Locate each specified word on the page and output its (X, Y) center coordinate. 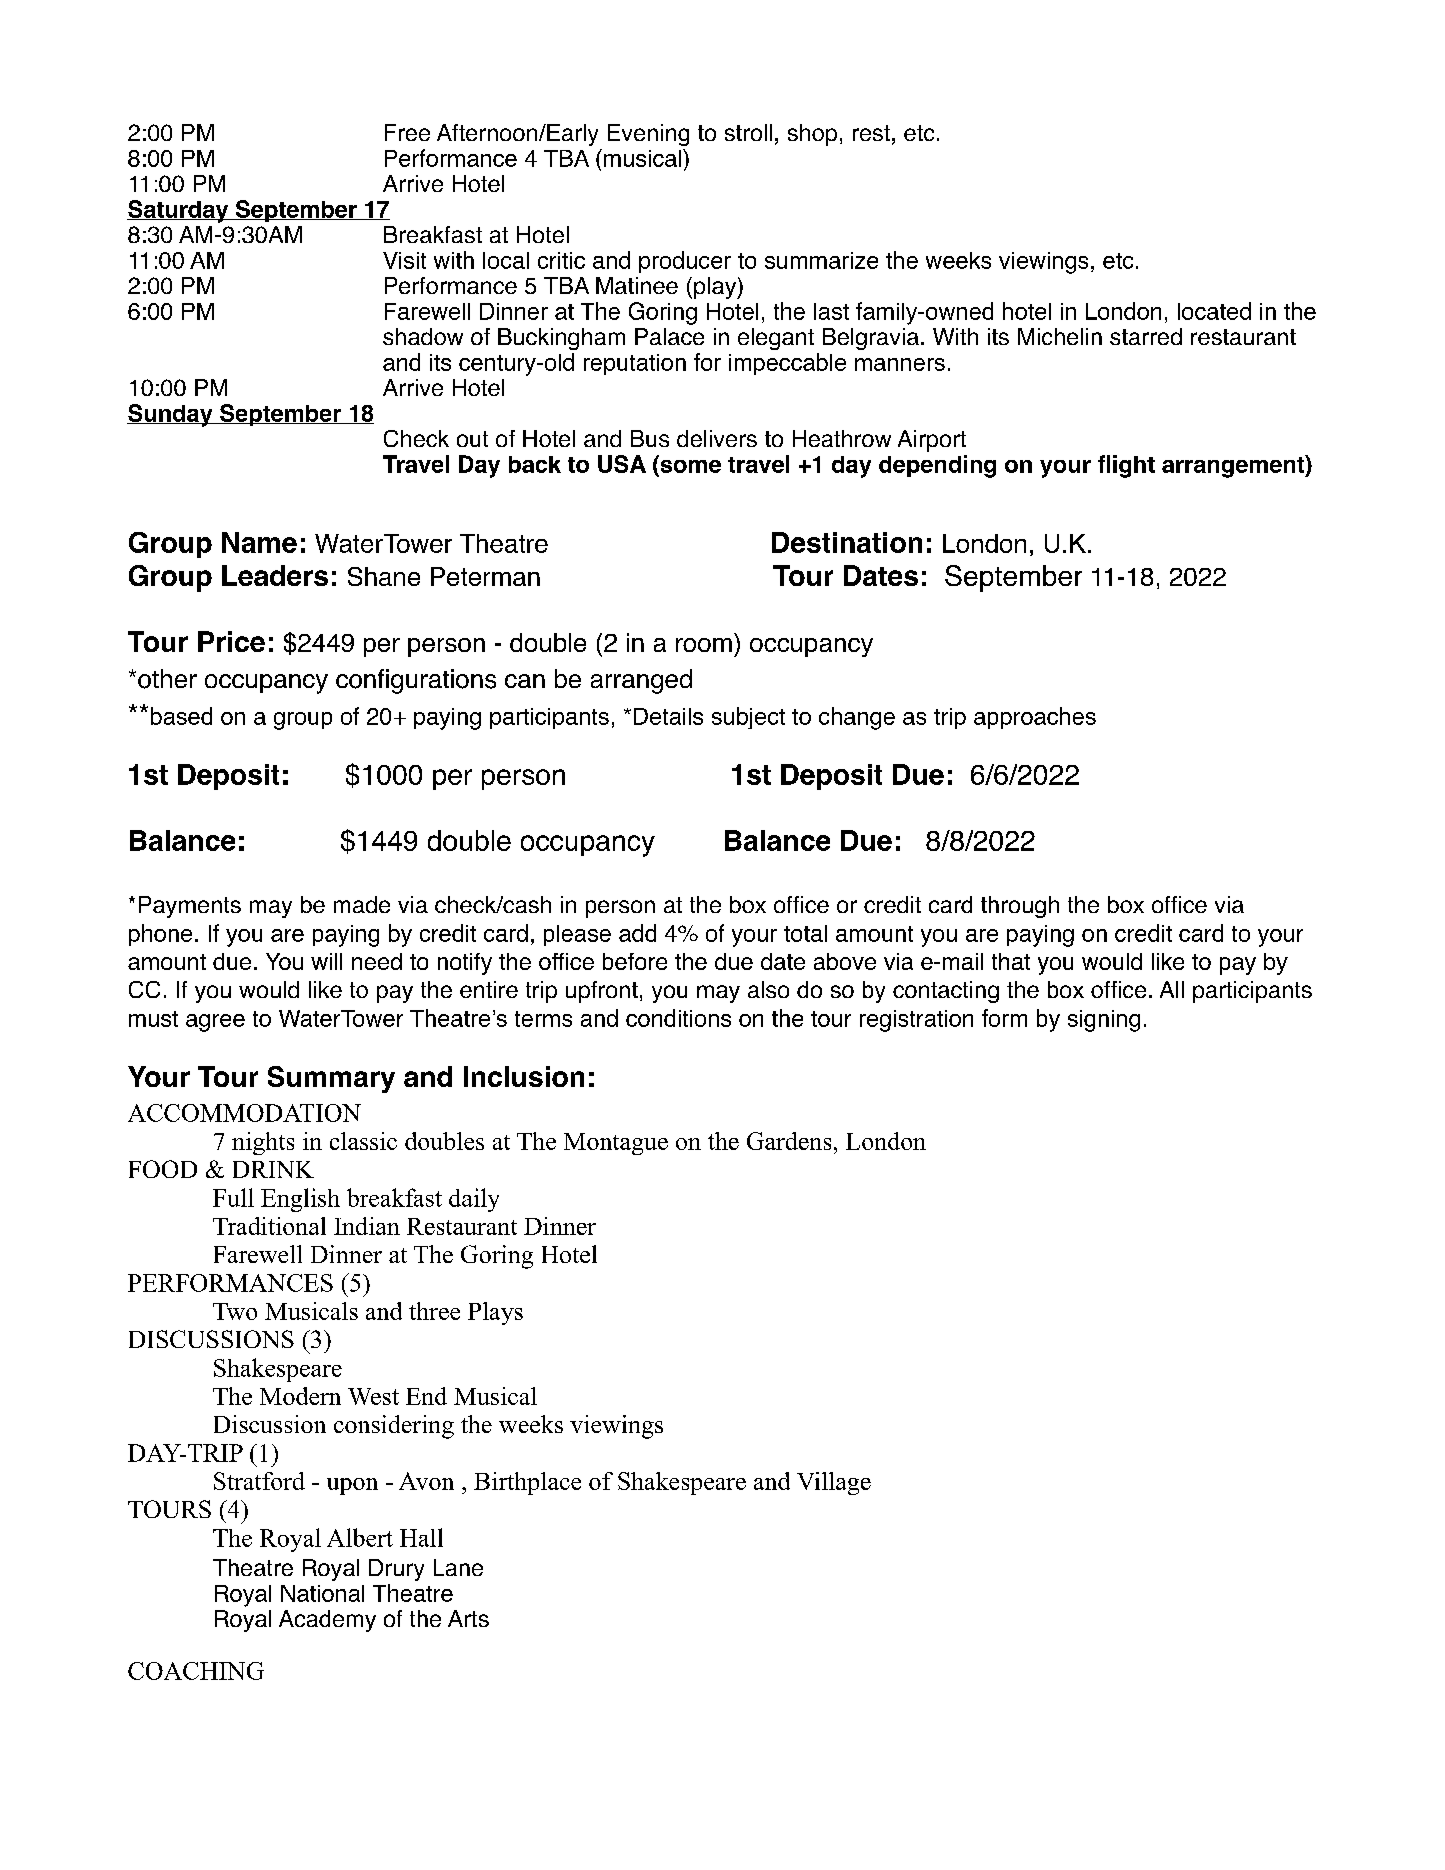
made (362, 904)
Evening (648, 135)
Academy (327, 1621)
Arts (468, 1618)
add (637, 933)
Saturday (179, 211)
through (1020, 907)
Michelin (1060, 336)
